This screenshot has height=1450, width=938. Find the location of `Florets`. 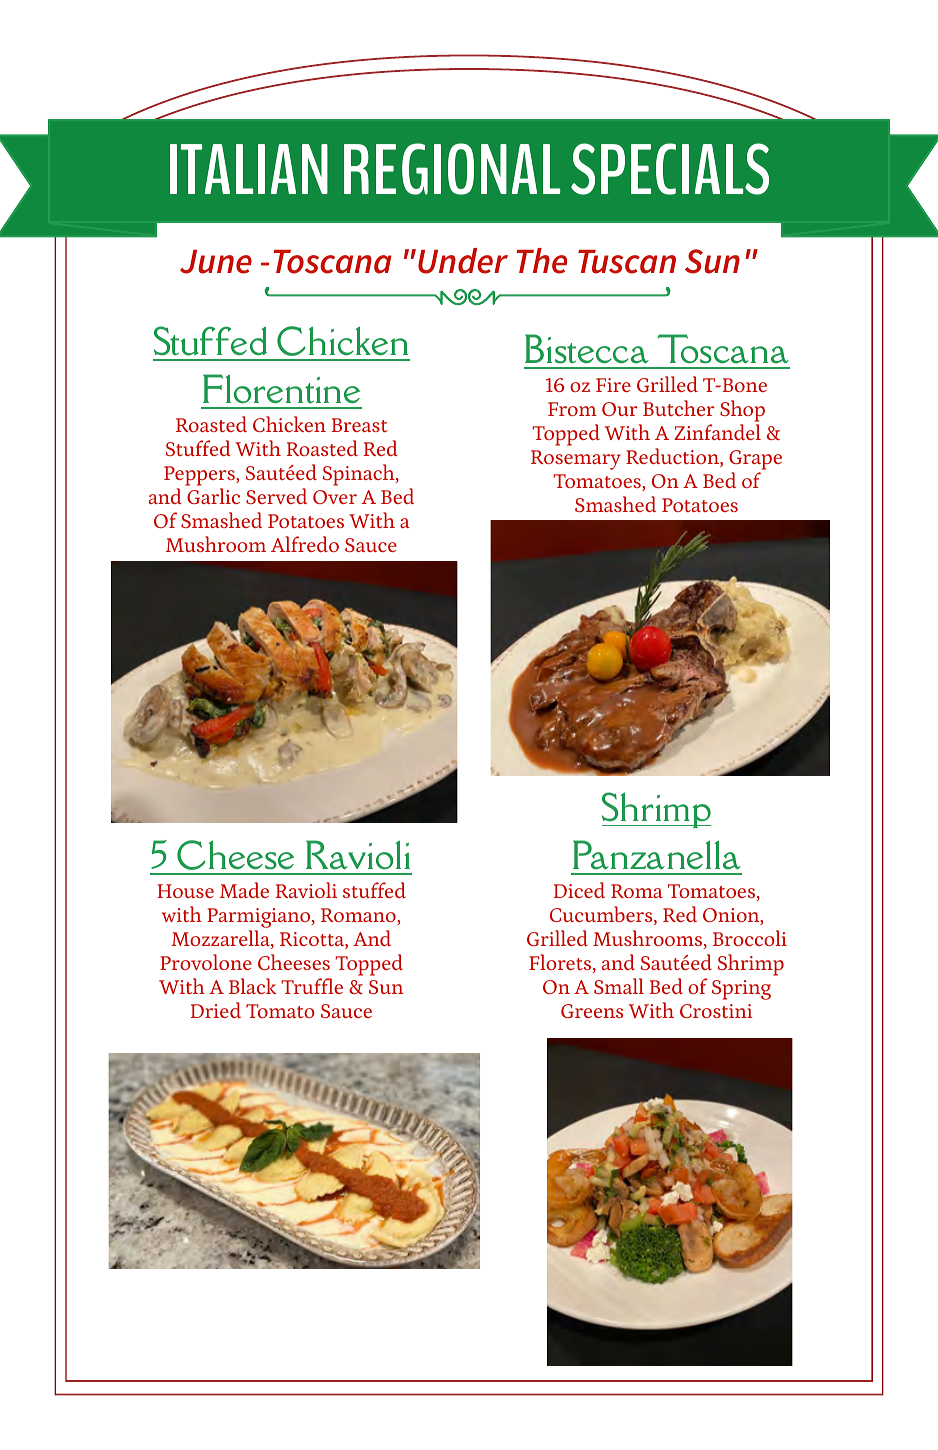

Florets is located at coordinates (561, 963).
